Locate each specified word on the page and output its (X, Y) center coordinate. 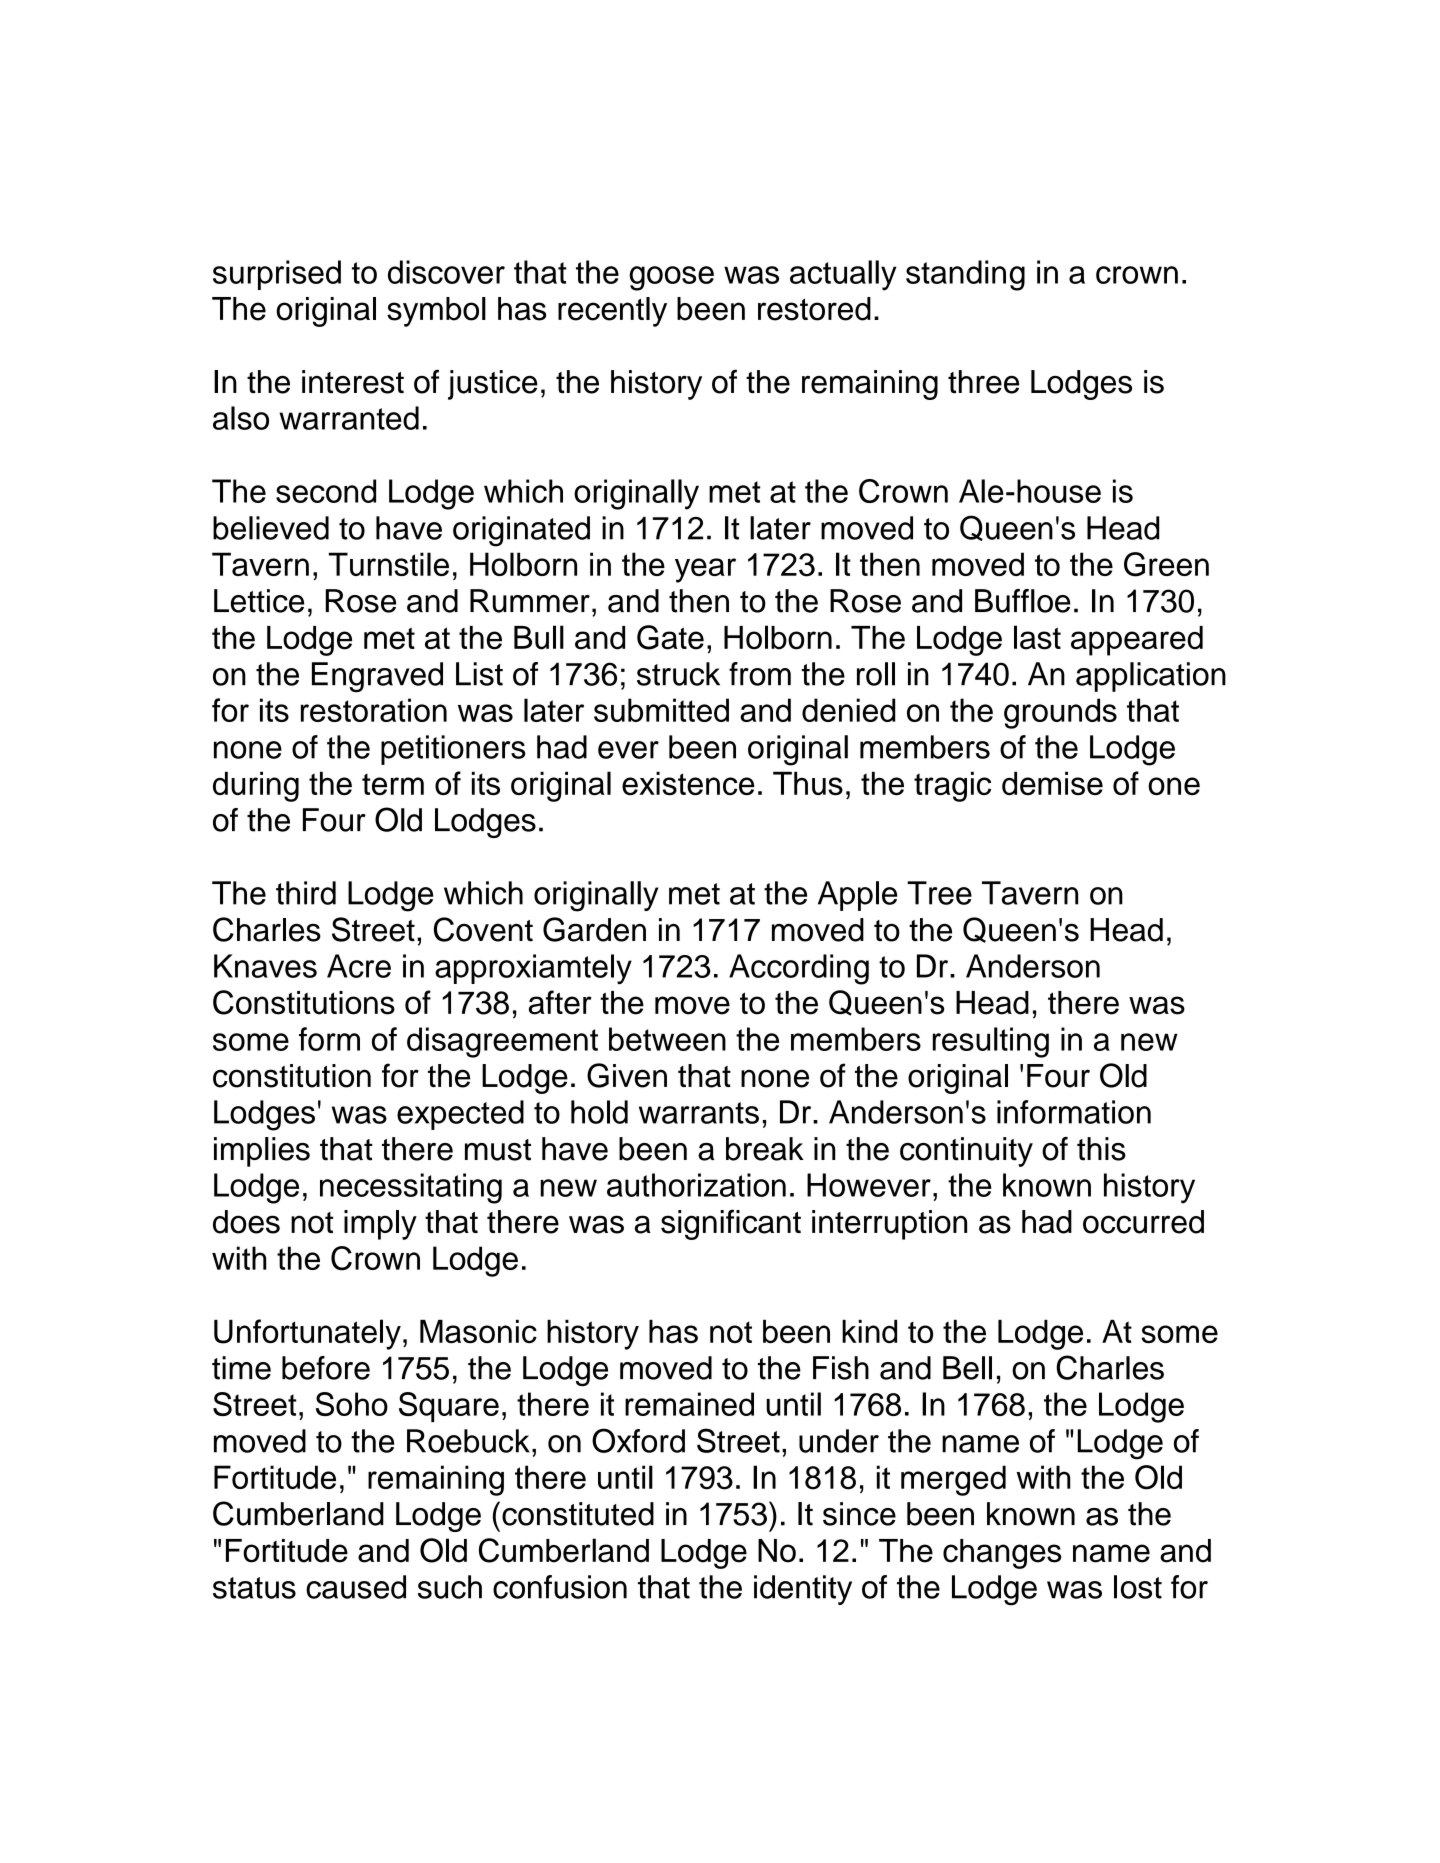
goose (671, 278)
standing (965, 275)
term (393, 784)
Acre (359, 966)
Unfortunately (307, 1334)
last (1037, 637)
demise (1052, 783)
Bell (967, 1368)
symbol (436, 312)
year (705, 570)
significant (731, 1224)
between (667, 1039)
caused (356, 1587)
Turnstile (389, 564)
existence (688, 783)
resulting (991, 1042)
